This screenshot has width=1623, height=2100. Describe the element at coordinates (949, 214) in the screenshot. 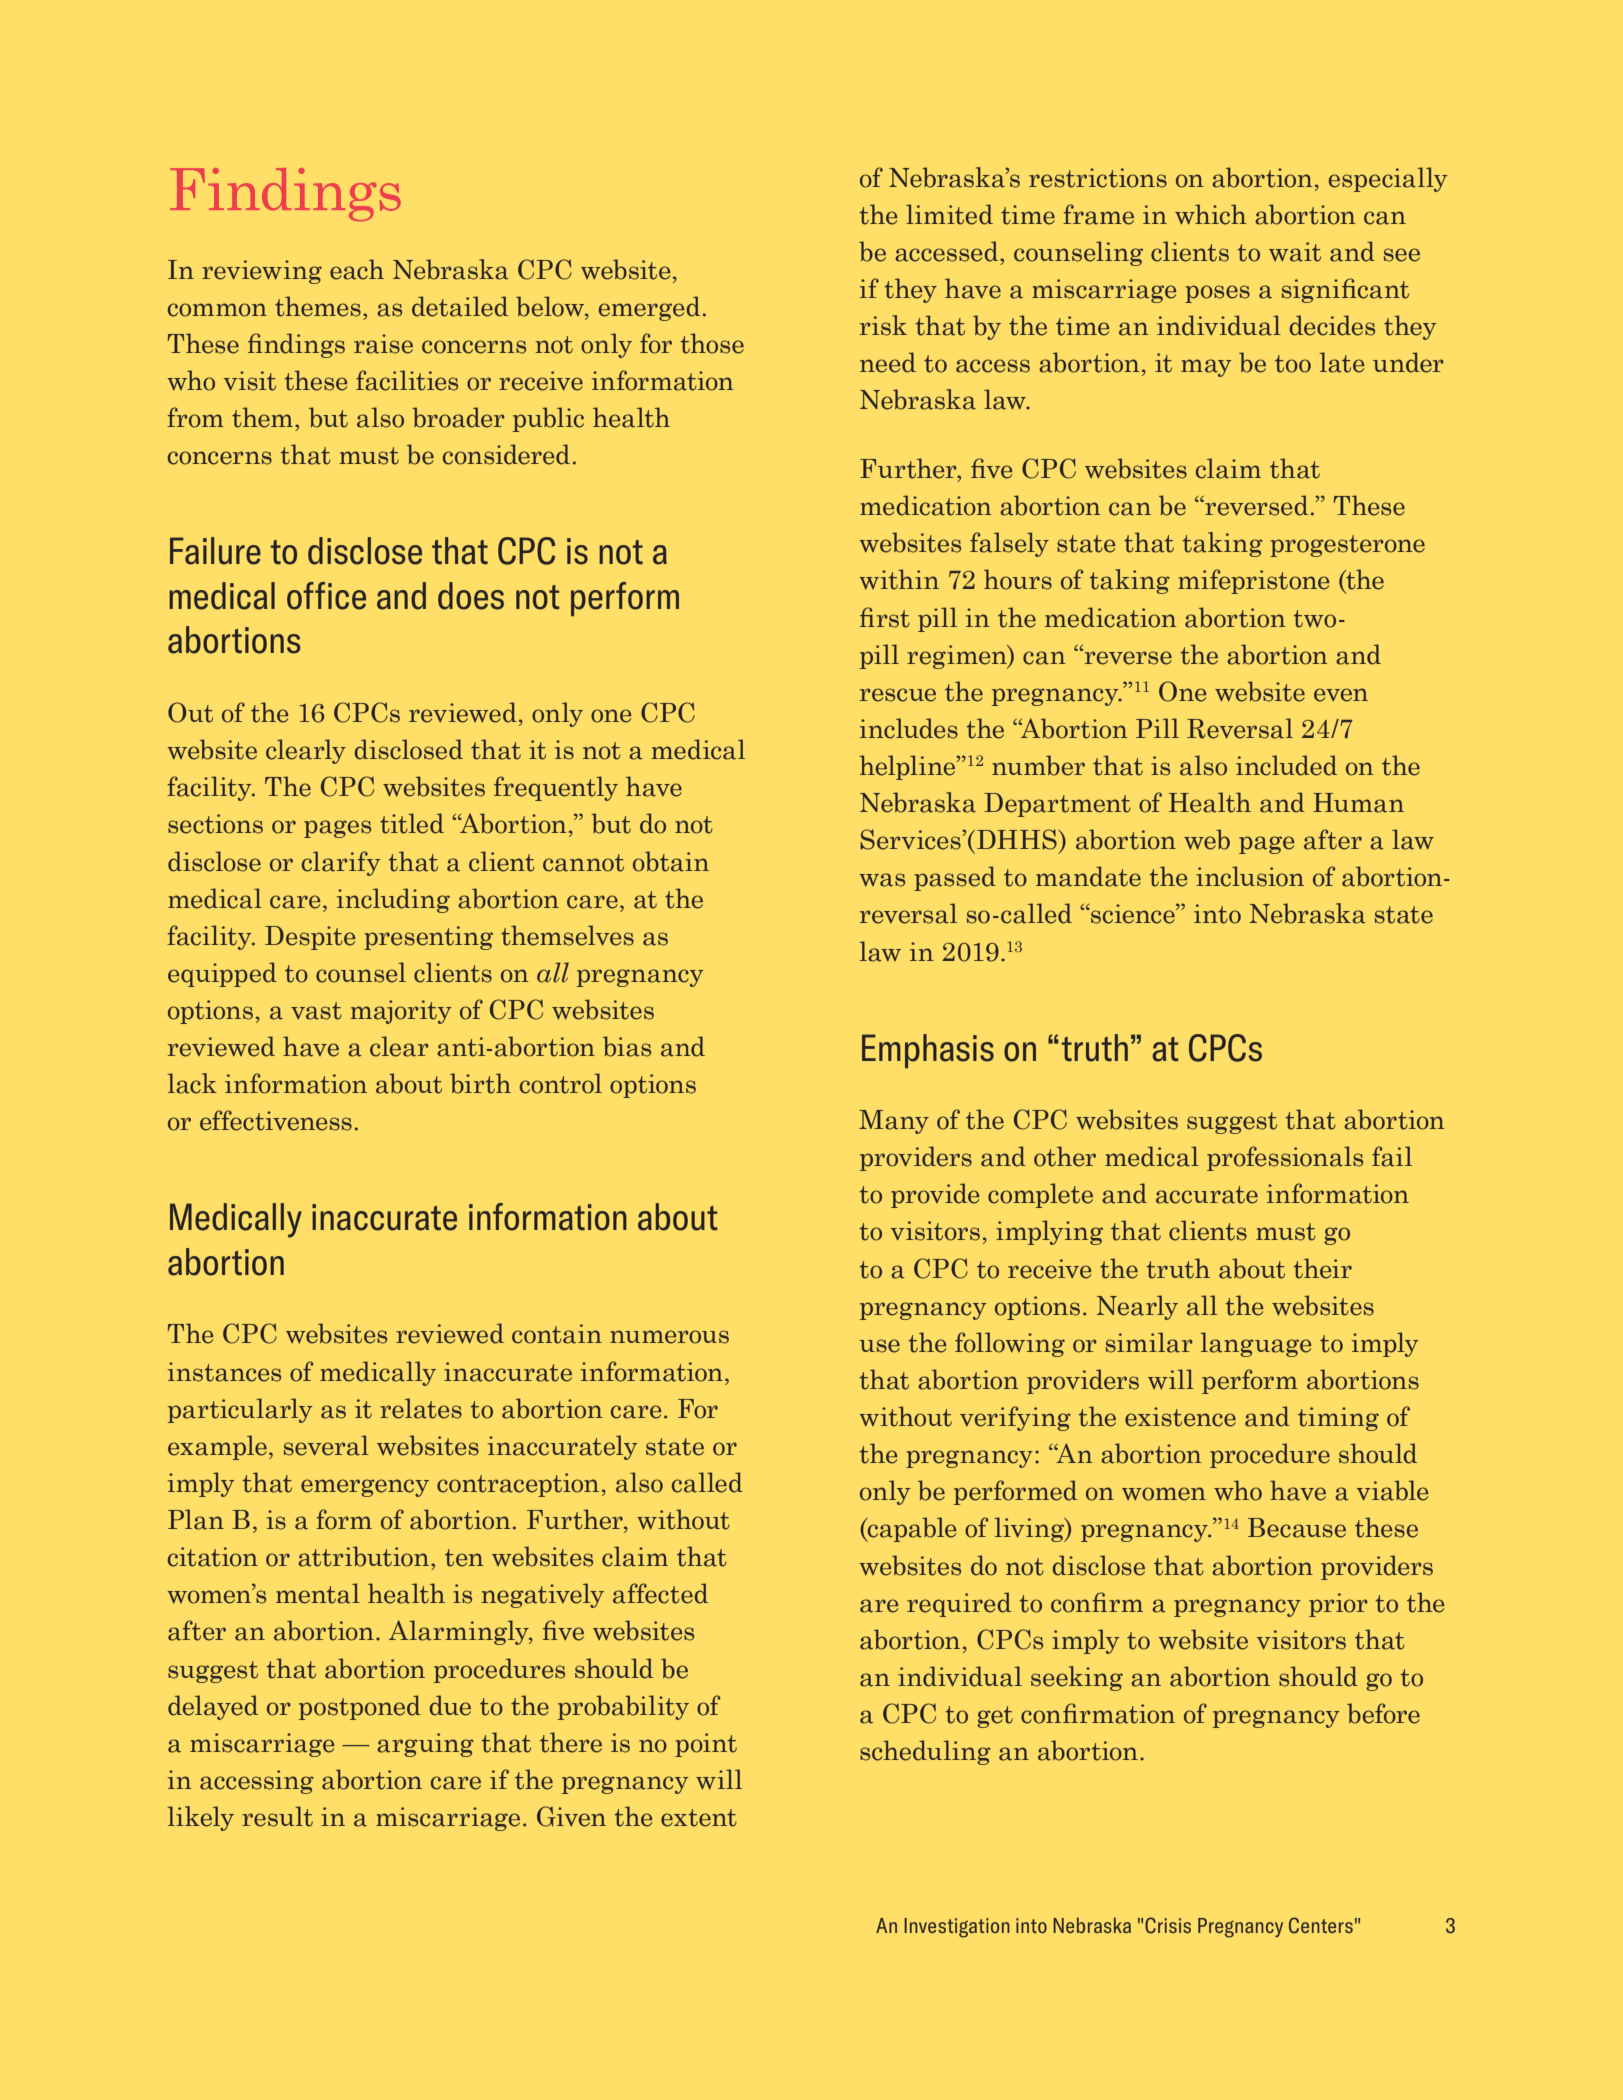

I see `limited` at that location.
